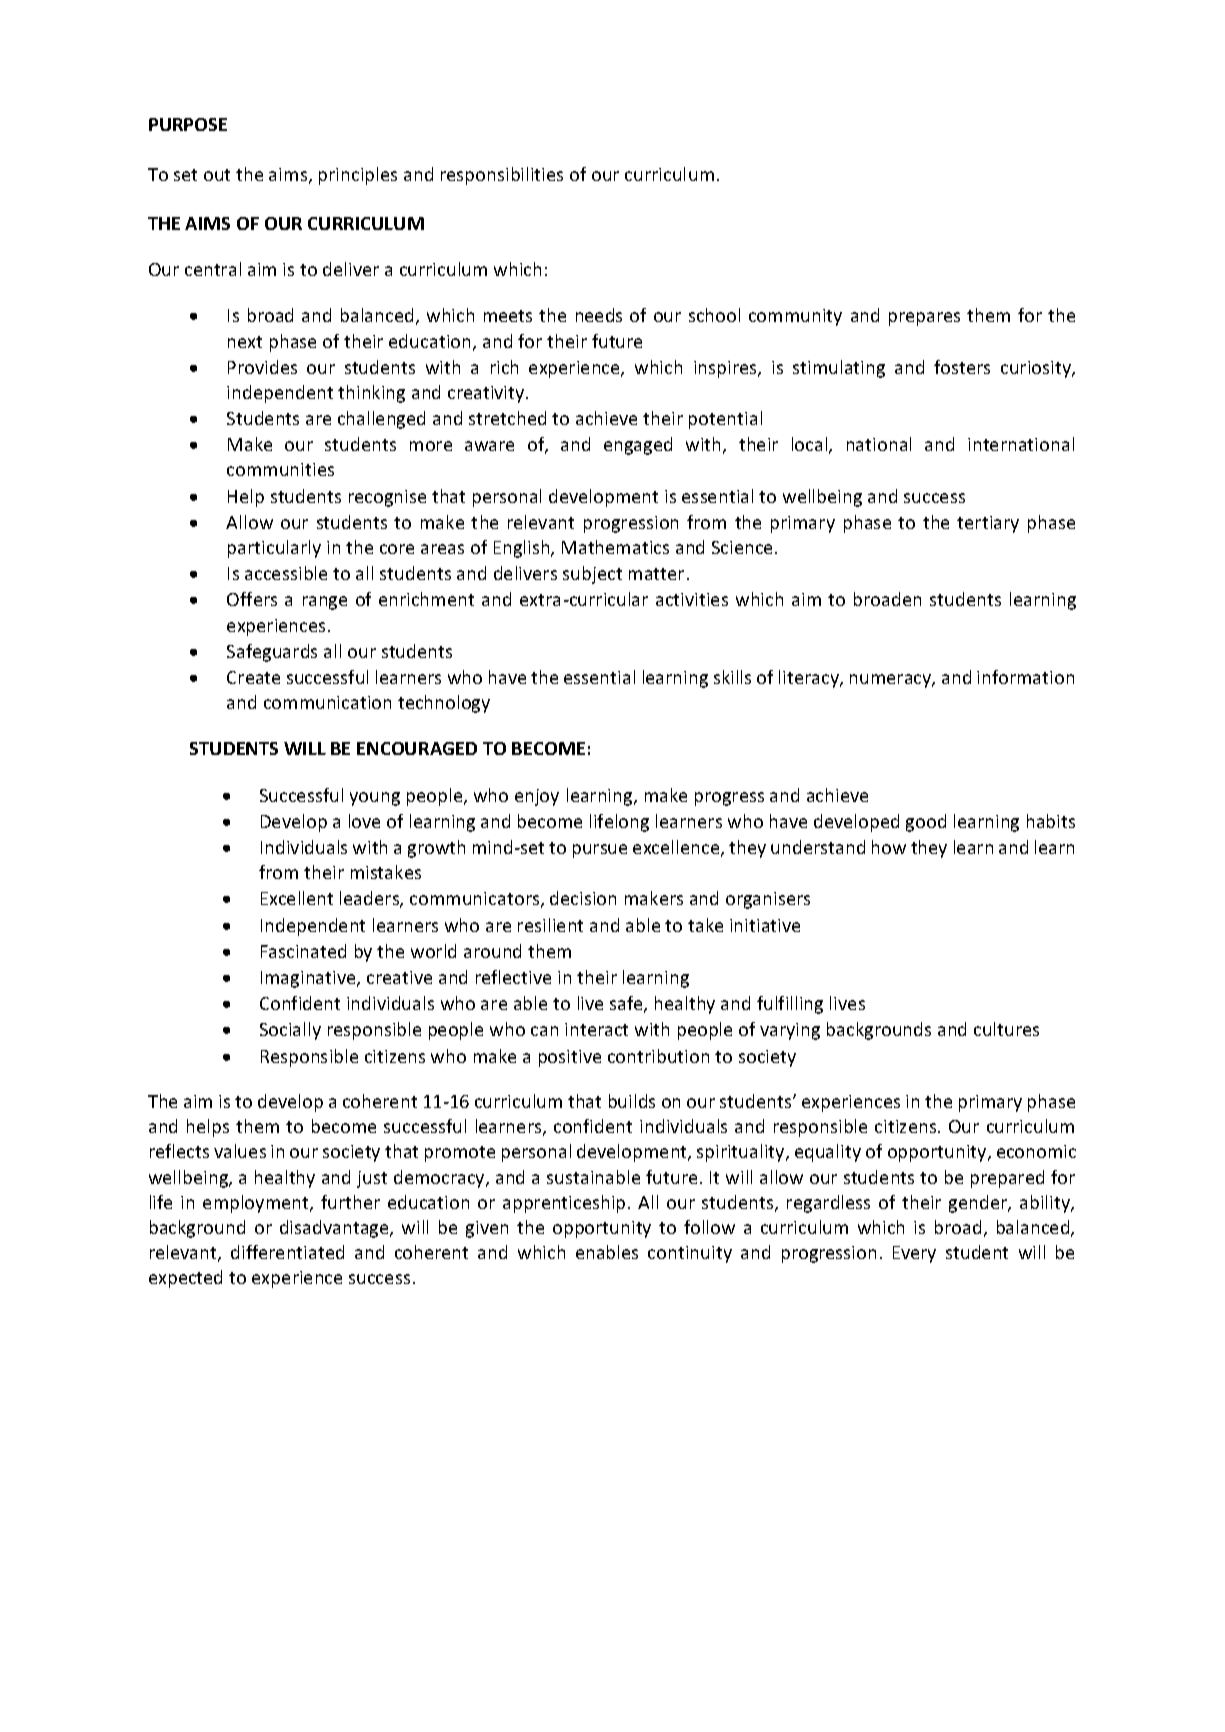  I want to click on out, so click(217, 175).
